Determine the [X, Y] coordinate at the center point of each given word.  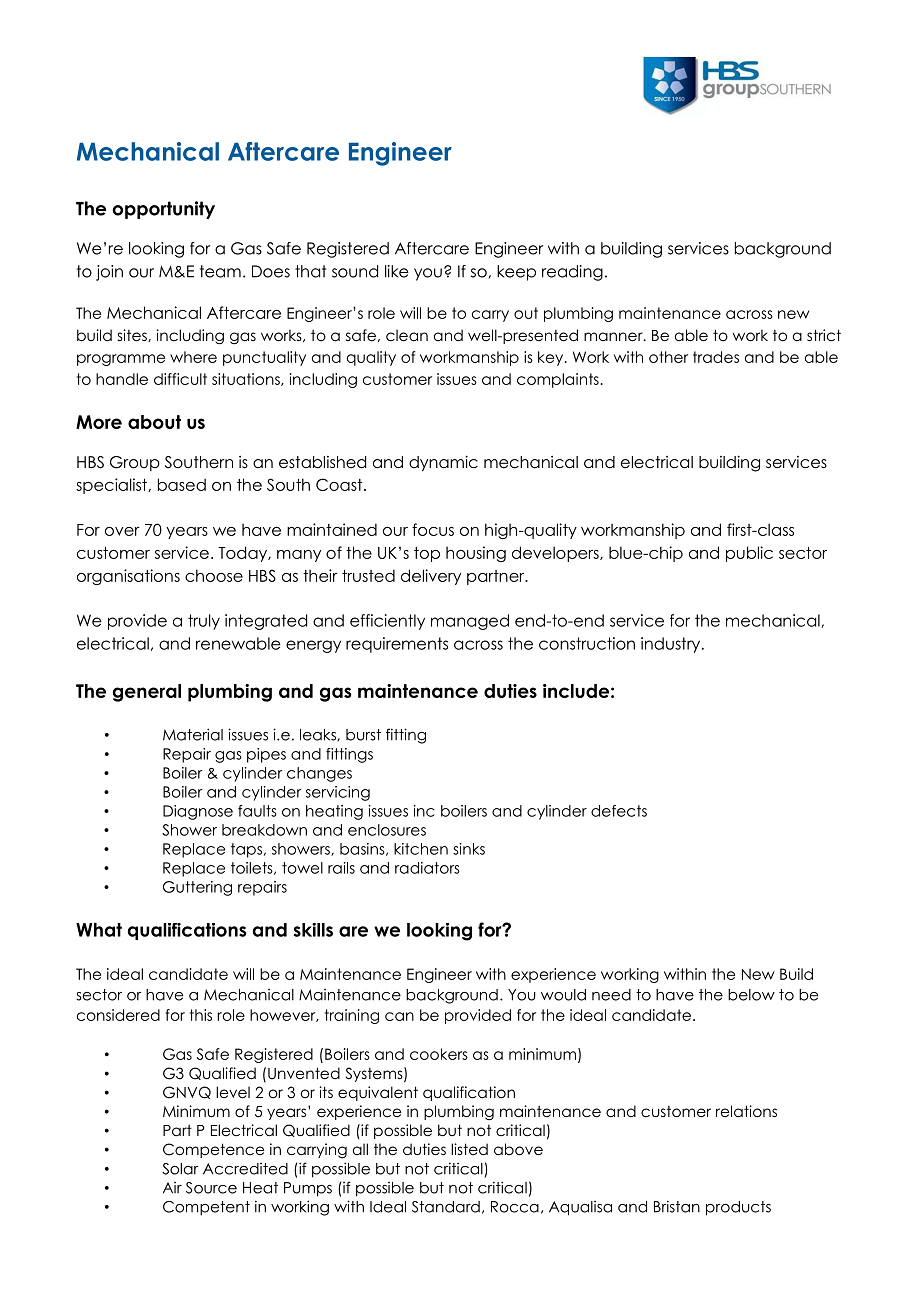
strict [824, 335]
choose [214, 575]
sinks [469, 849]
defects [619, 811]
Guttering [197, 888]
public [749, 554]
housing [476, 554]
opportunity [163, 210]
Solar [180, 1169]
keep [516, 273]
